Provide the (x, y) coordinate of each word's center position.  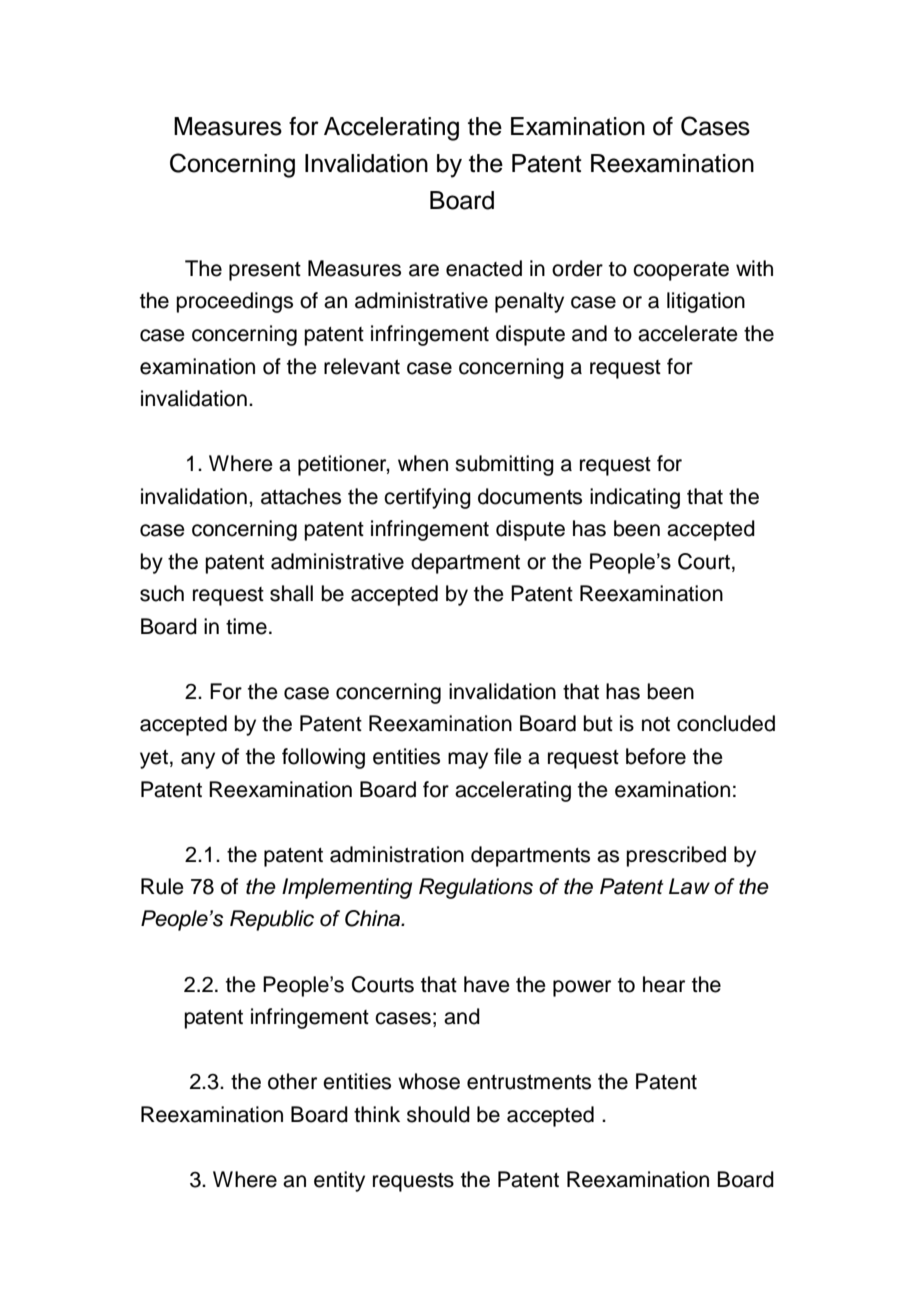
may (468, 760)
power (582, 988)
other (292, 1081)
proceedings (234, 302)
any (198, 760)
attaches (301, 496)
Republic (272, 920)
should (438, 1114)
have (487, 984)
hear (664, 984)
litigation (706, 302)
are (424, 270)
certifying (427, 498)
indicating (635, 498)
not (656, 724)
